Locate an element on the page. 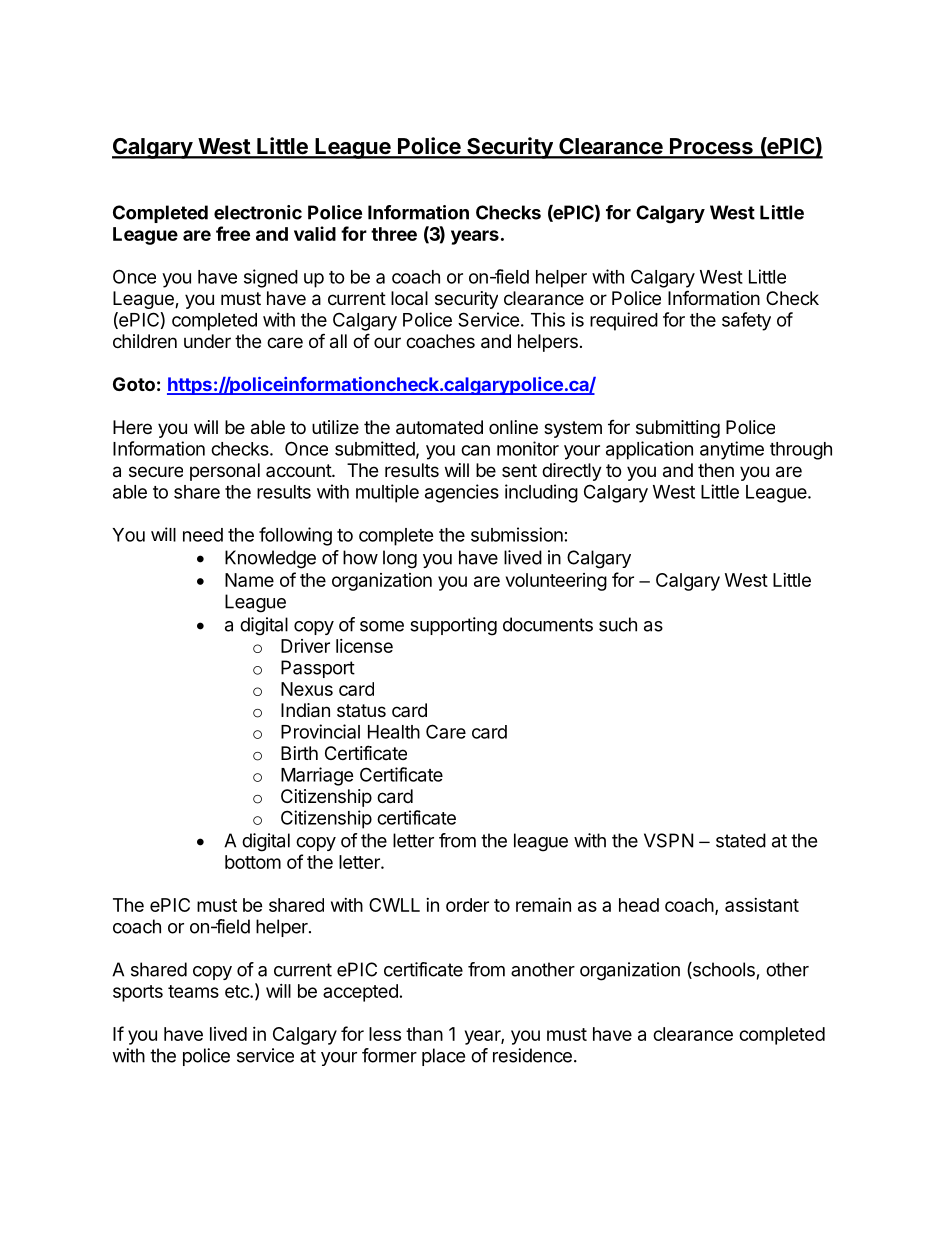 The height and width of the page is (1233, 952). Health is located at coordinates (394, 732).
